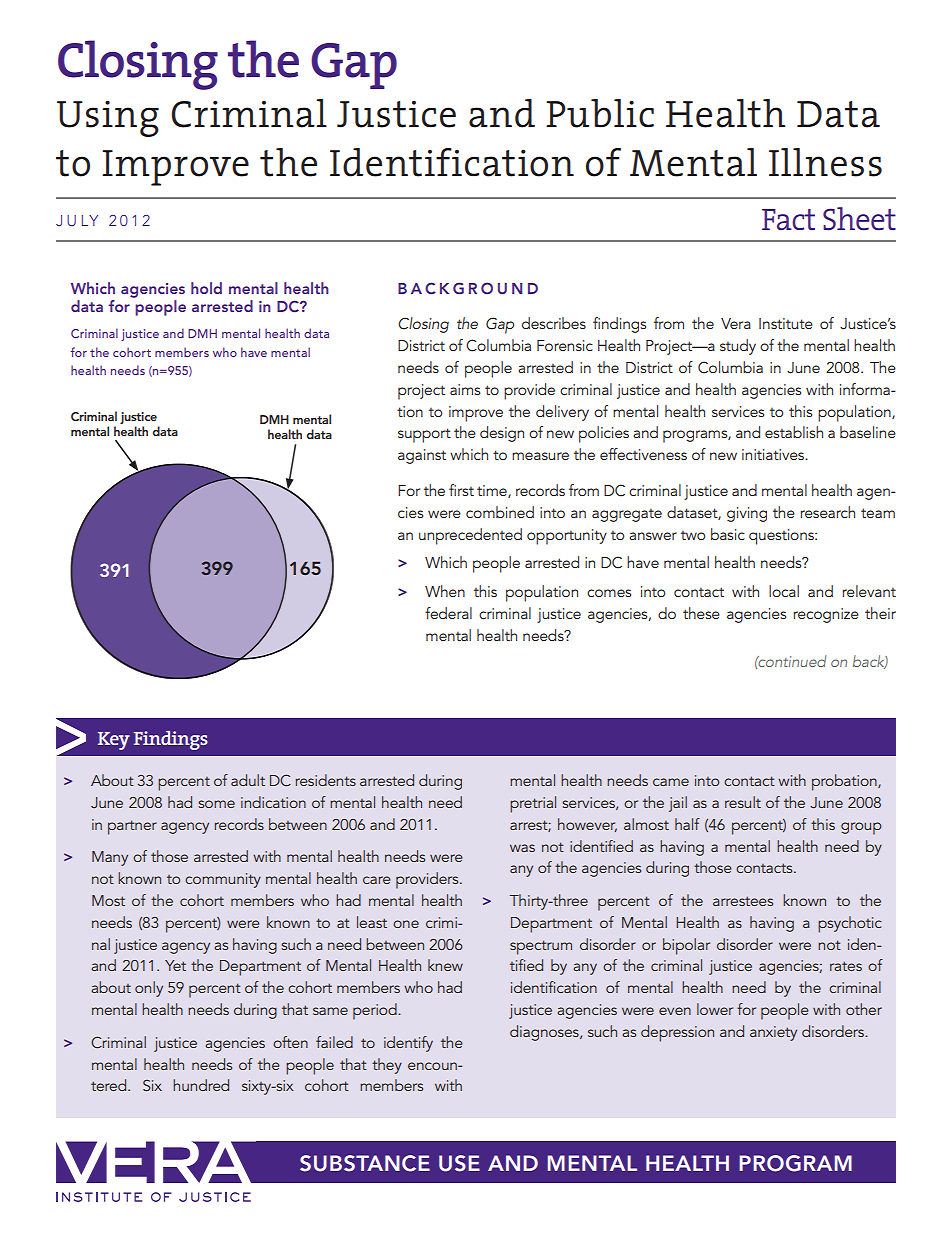 This screenshot has height=1233, width=952. Describe the element at coordinates (445, 591) in the screenshot. I see `When` at that location.
